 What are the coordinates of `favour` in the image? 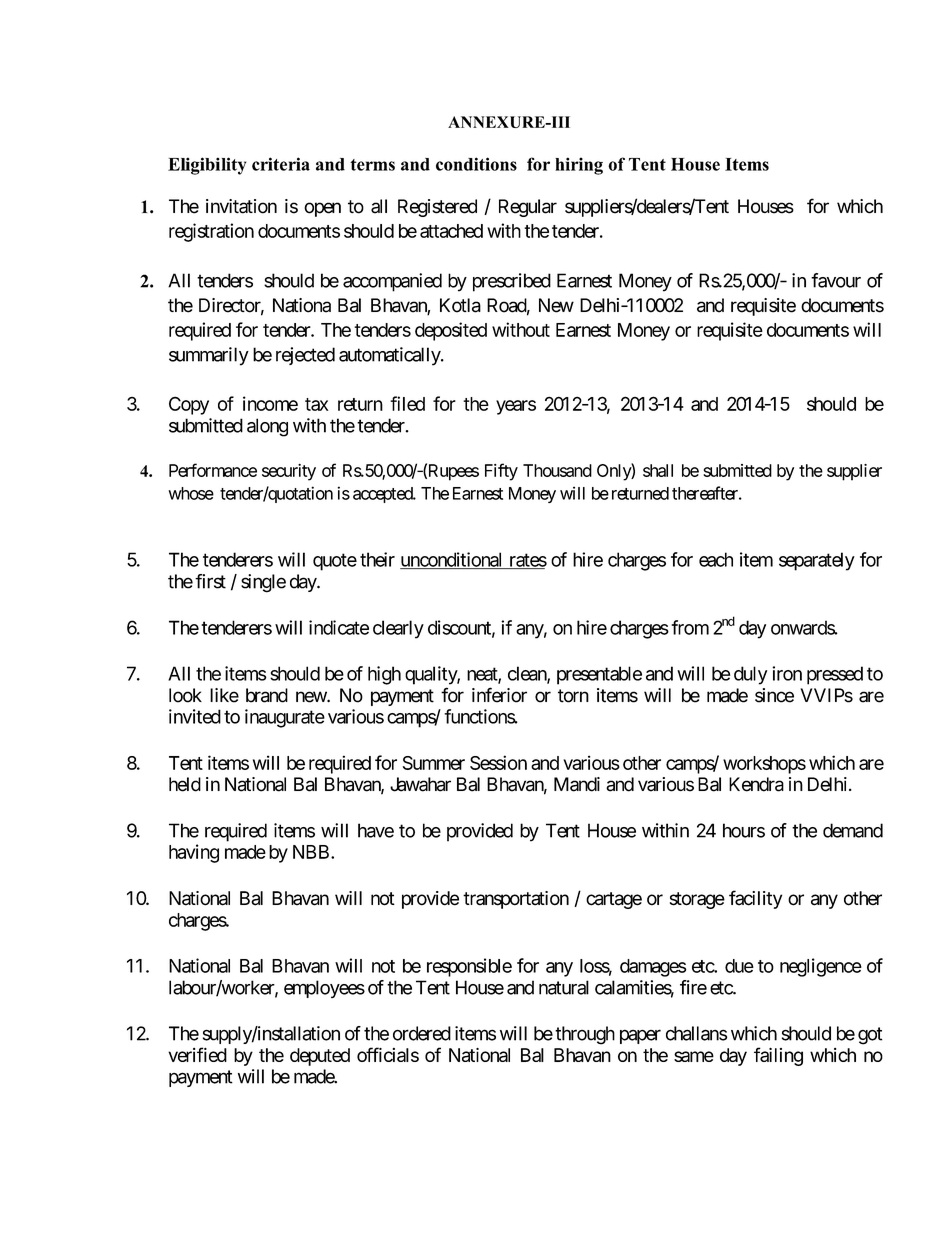 It's located at (836, 280).
